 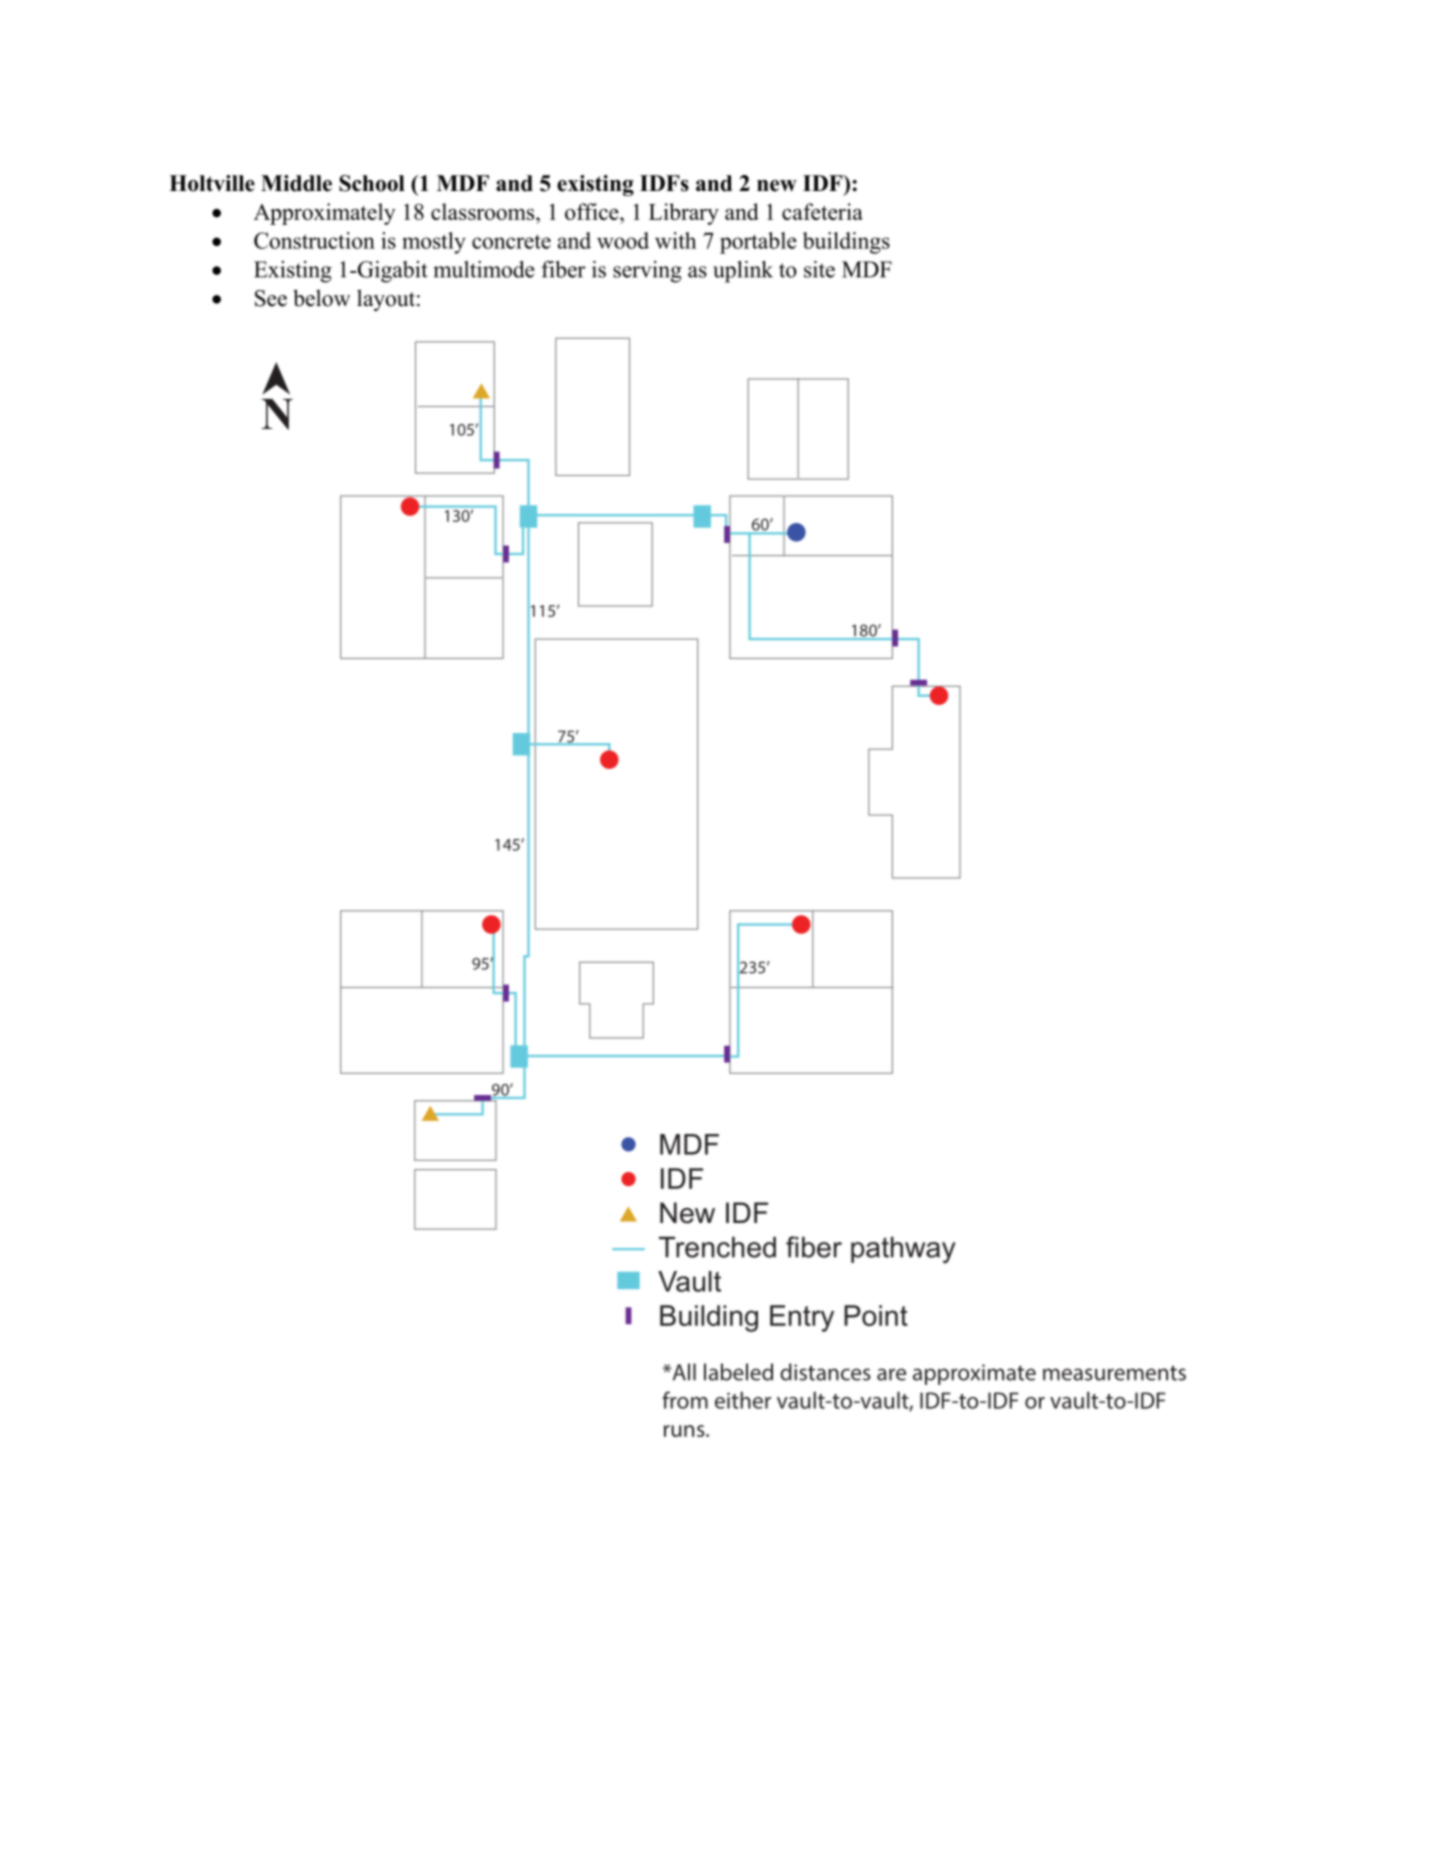 What do you see at coordinates (372, 183) in the screenshot?
I see `School` at bounding box center [372, 183].
